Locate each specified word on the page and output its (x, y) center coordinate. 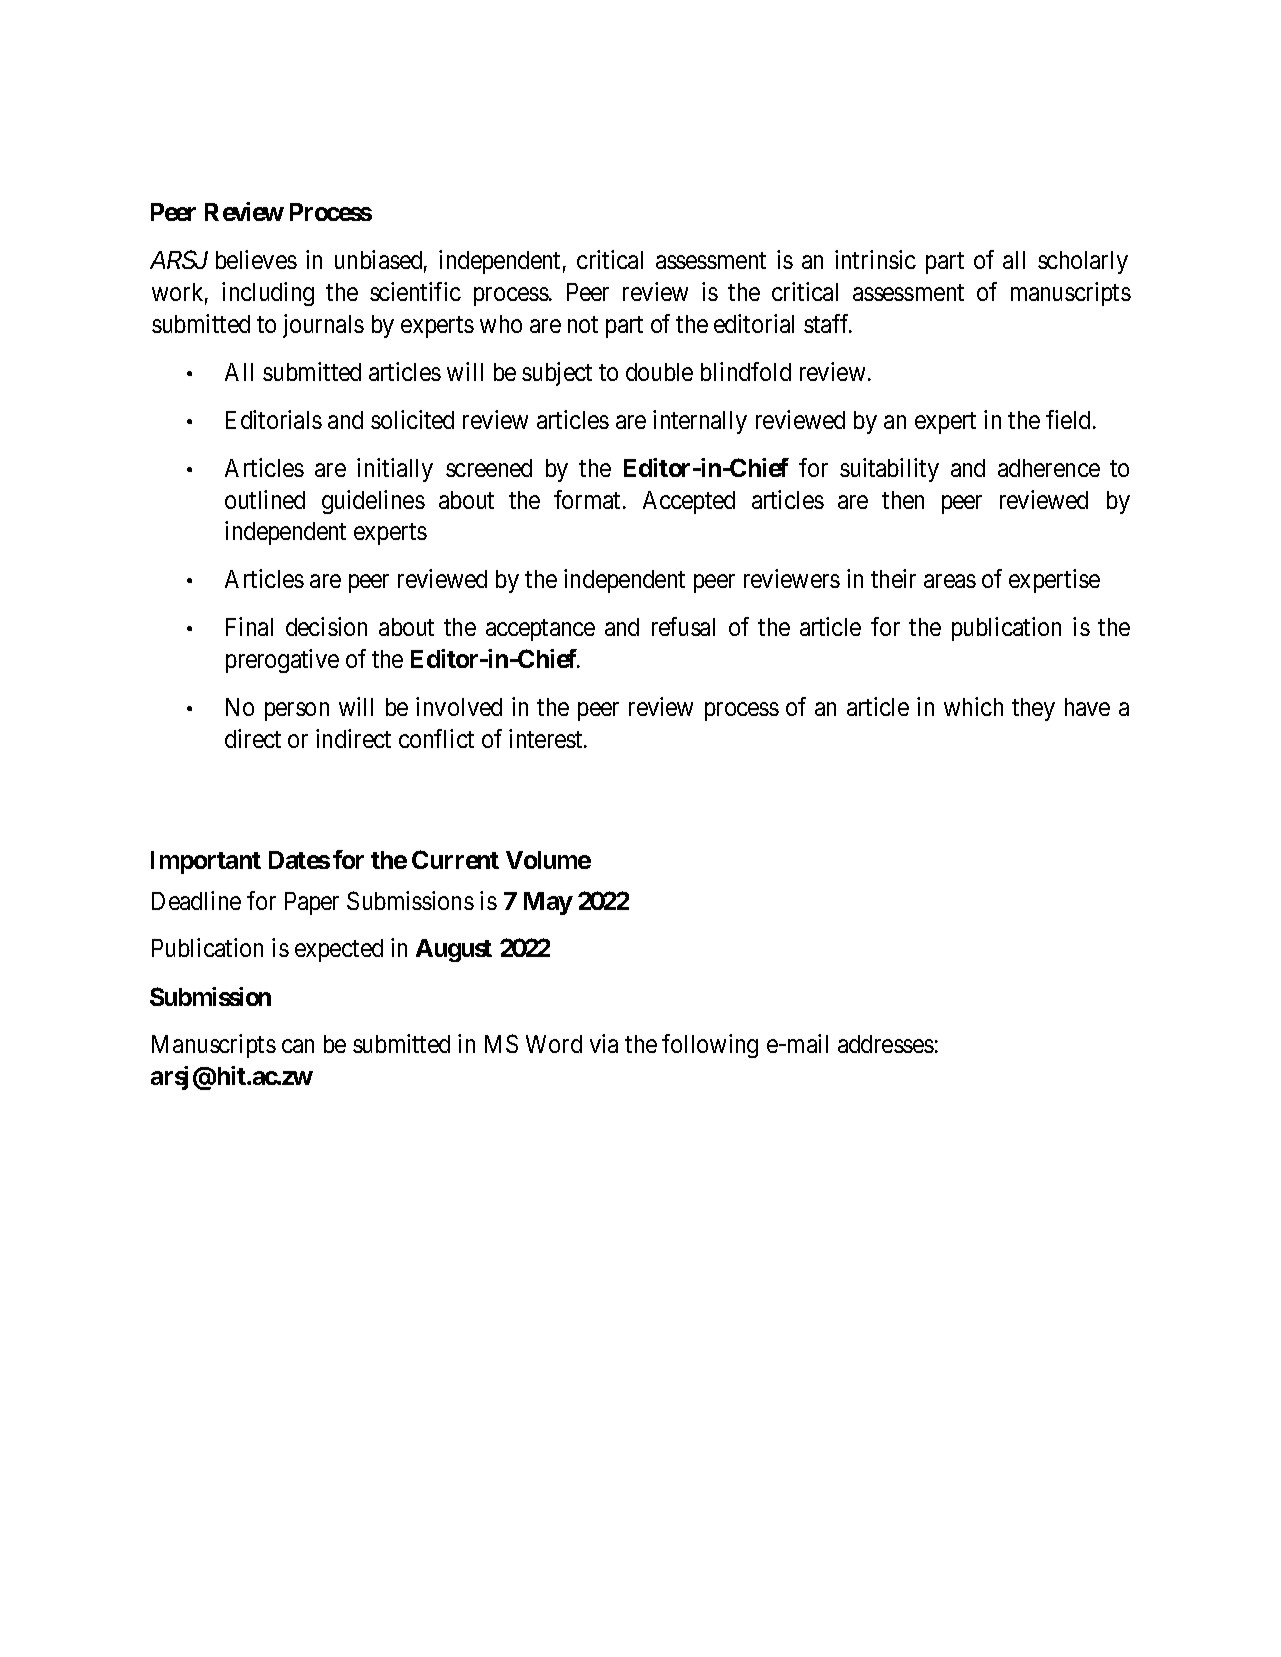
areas (950, 581)
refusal (683, 626)
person (297, 712)
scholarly (1083, 262)
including (268, 294)
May (548, 903)
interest (547, 738)
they (1033, 709)
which (973, 706)
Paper (312, 903)
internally (700, 422)
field (1068, 419)
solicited (412, 419)
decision (326, 626)
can (298, 1046)
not (583, 325)
